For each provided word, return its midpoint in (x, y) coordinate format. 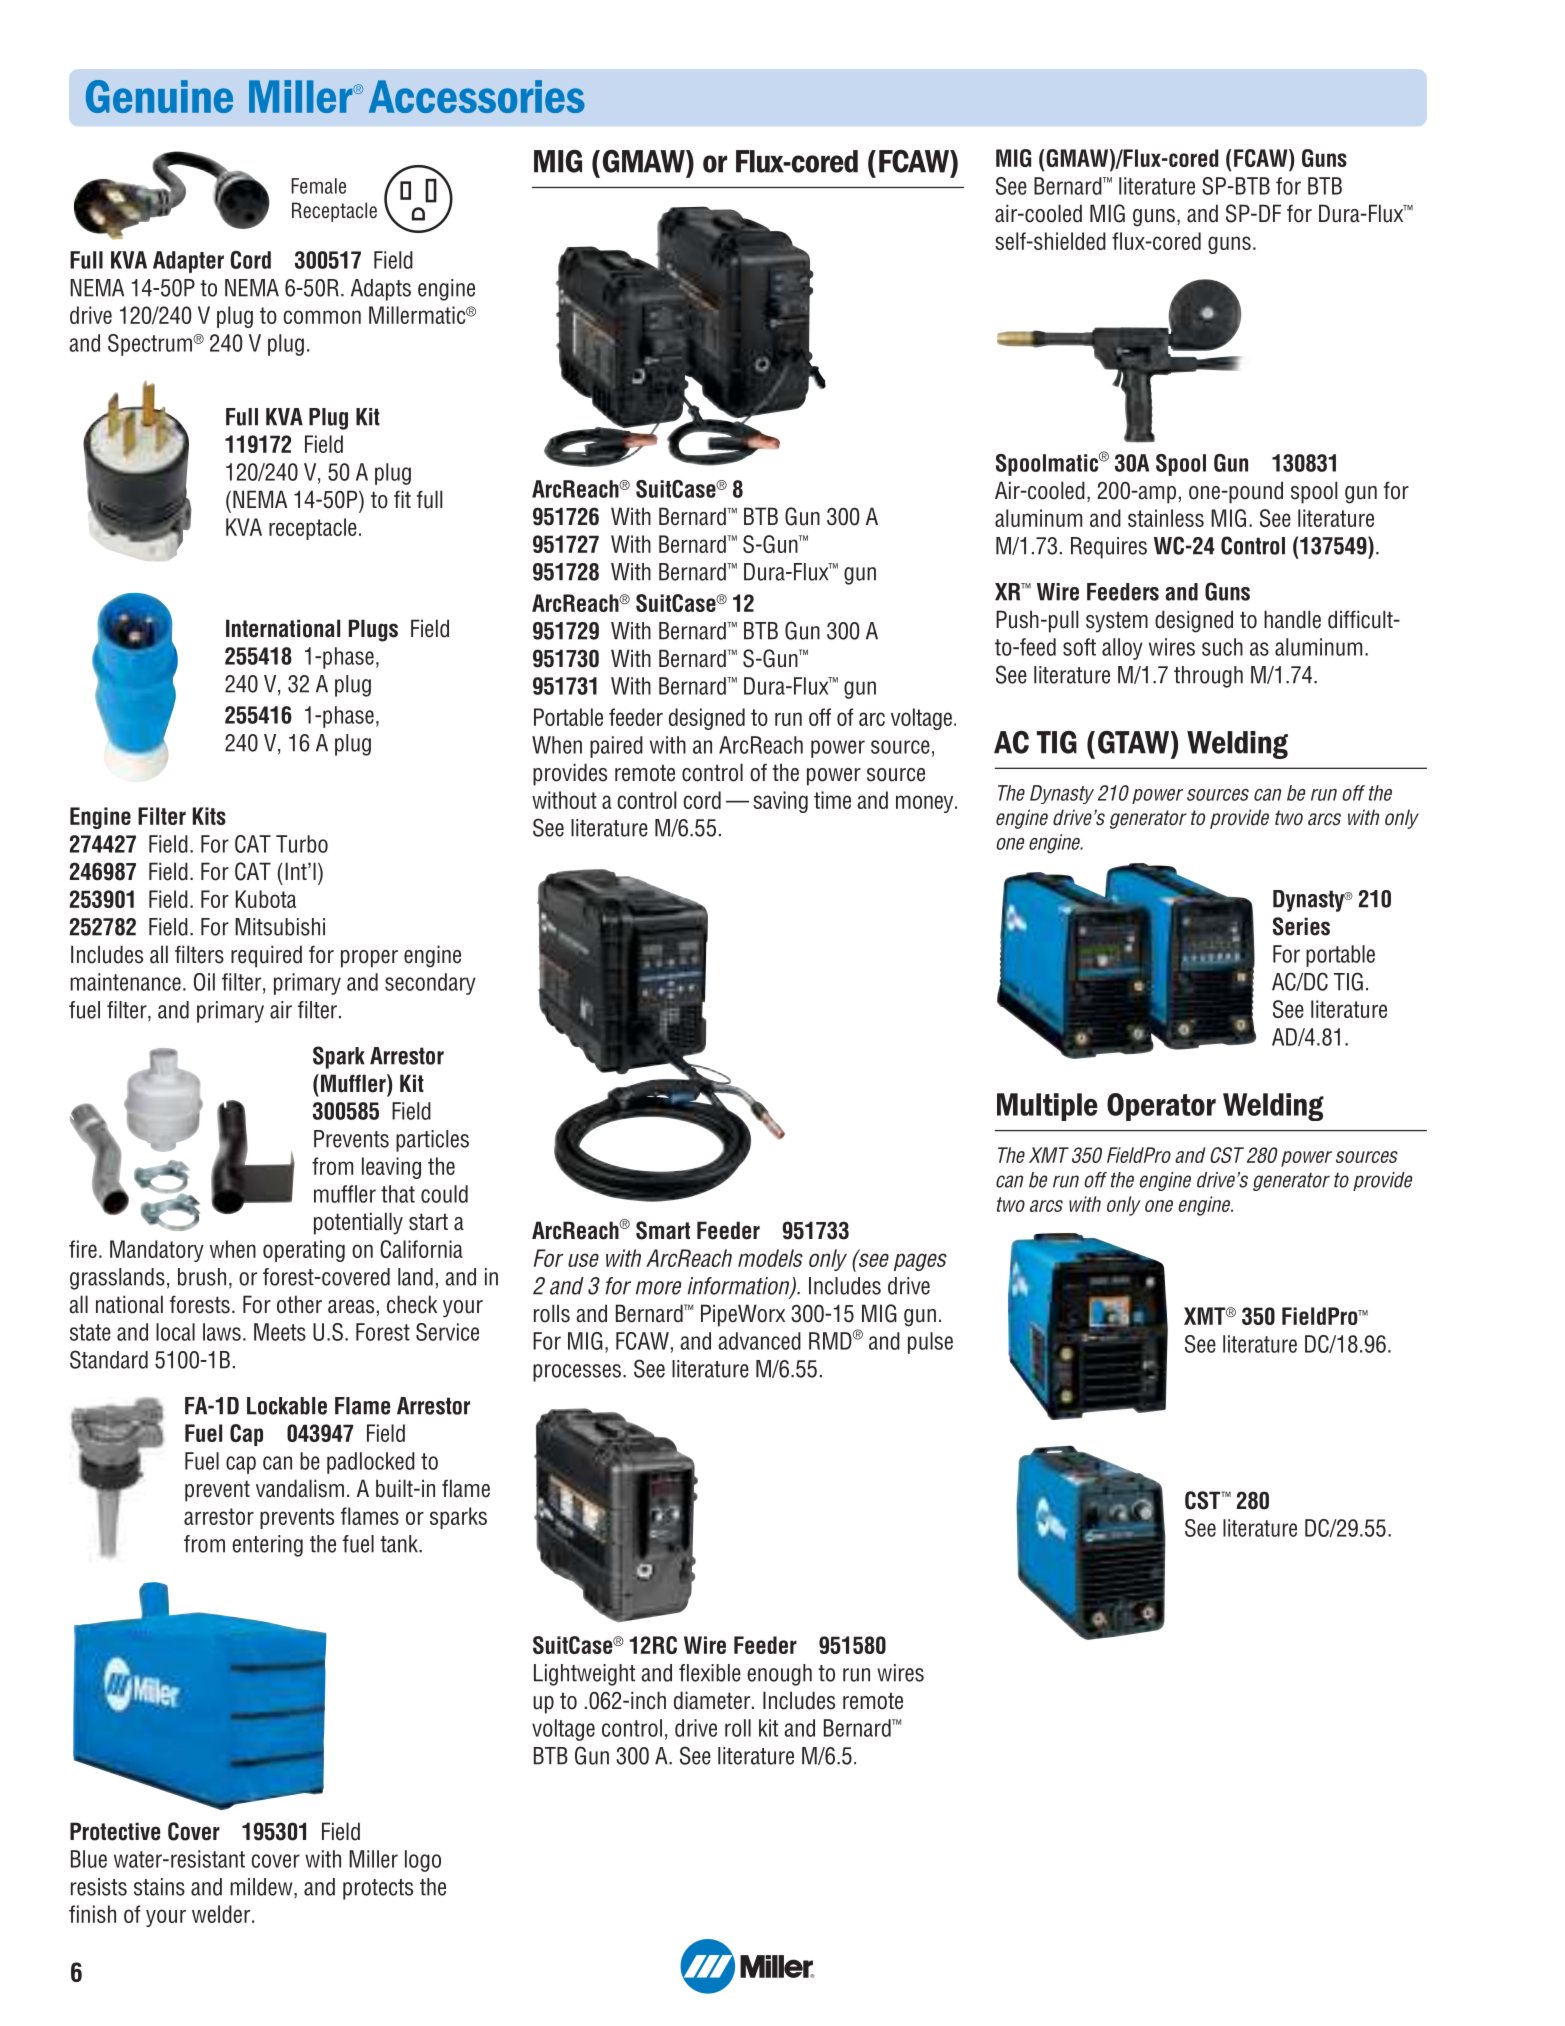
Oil (204, 982)
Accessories (477, 96)
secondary (430, 984)
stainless (1166, 518)
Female (318, 186)
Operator (1161, 1107)
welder (222, 1914)
